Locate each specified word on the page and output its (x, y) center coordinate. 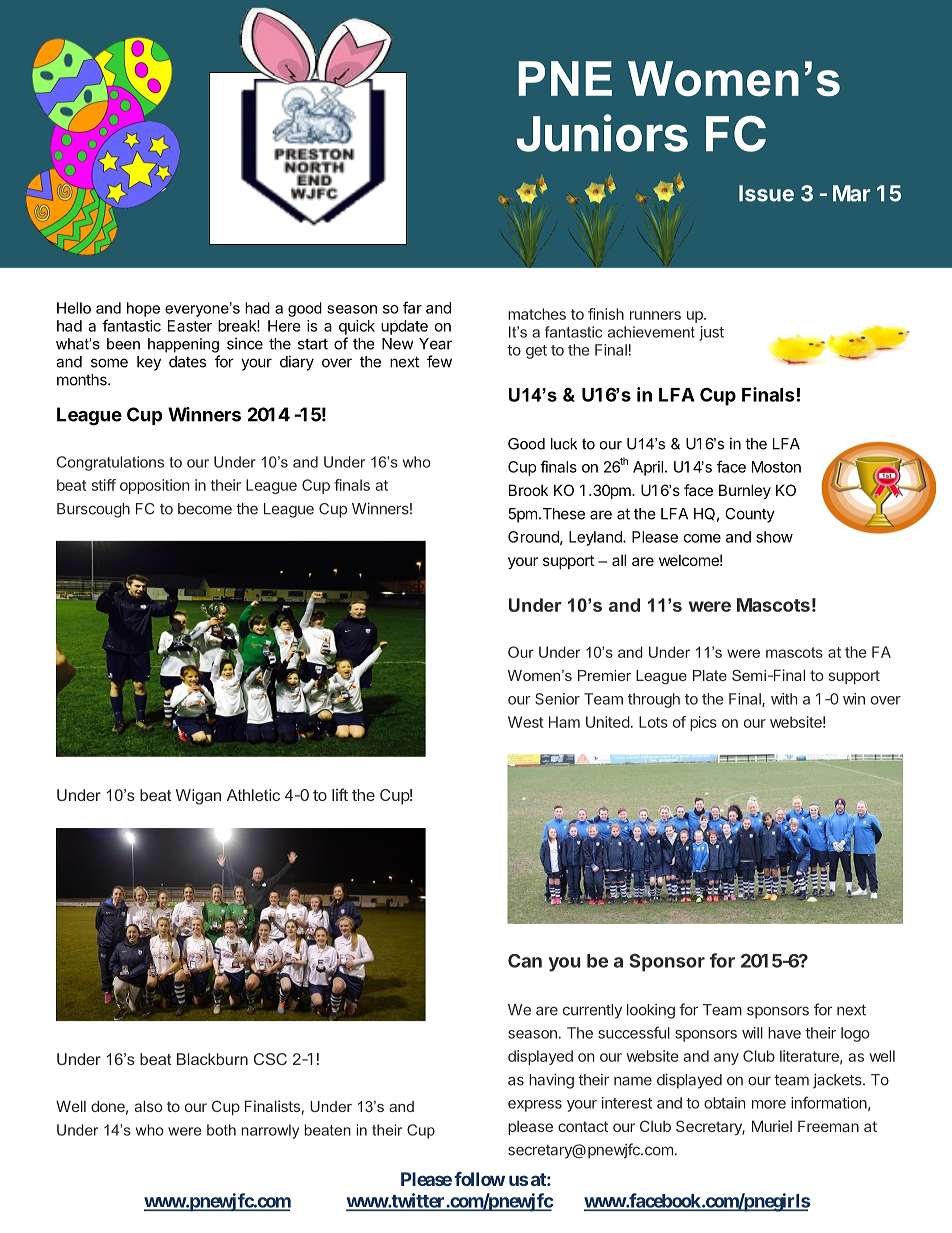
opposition (154, 486)
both (221, 1130)
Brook (528, 490)
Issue (766, 193)
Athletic (253, 795)
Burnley (745, 491)
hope (143, 309)
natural (595, 191)
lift (340, 794)
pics (703, 723)
